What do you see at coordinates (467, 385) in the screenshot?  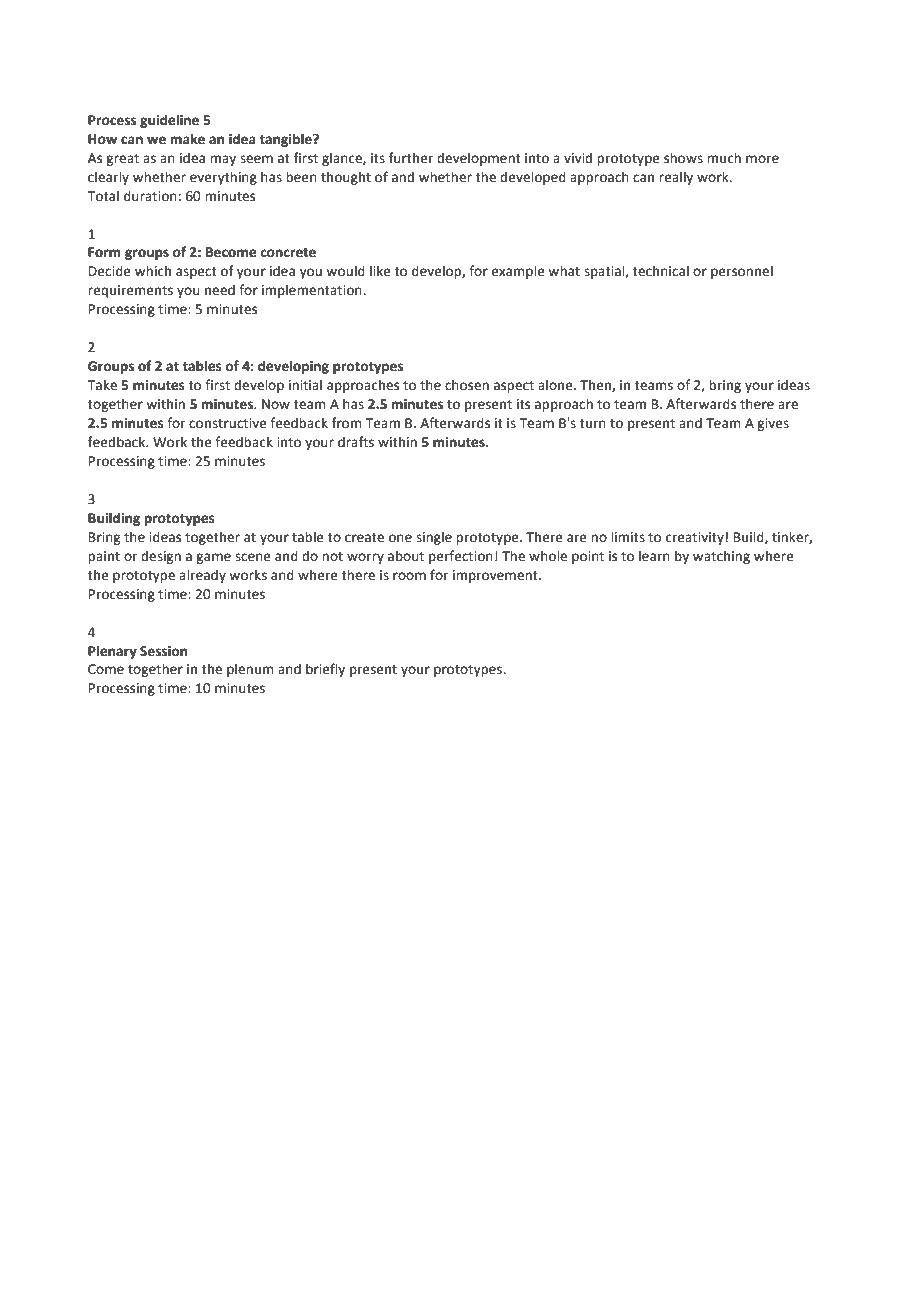 I see `chosen` at bounding box center [467, 385].
